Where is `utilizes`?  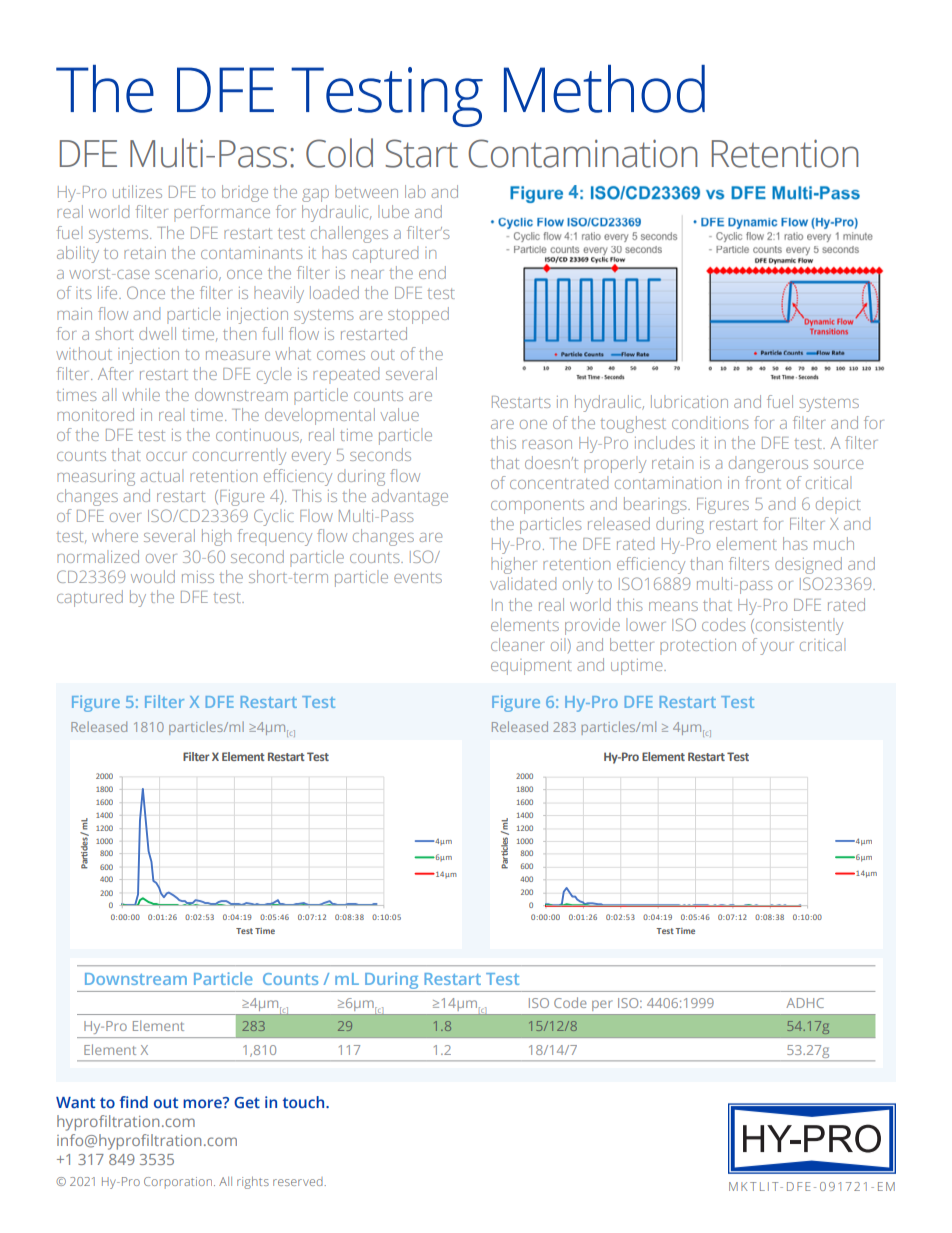 utilizes is located at coordinates (137, 191).
